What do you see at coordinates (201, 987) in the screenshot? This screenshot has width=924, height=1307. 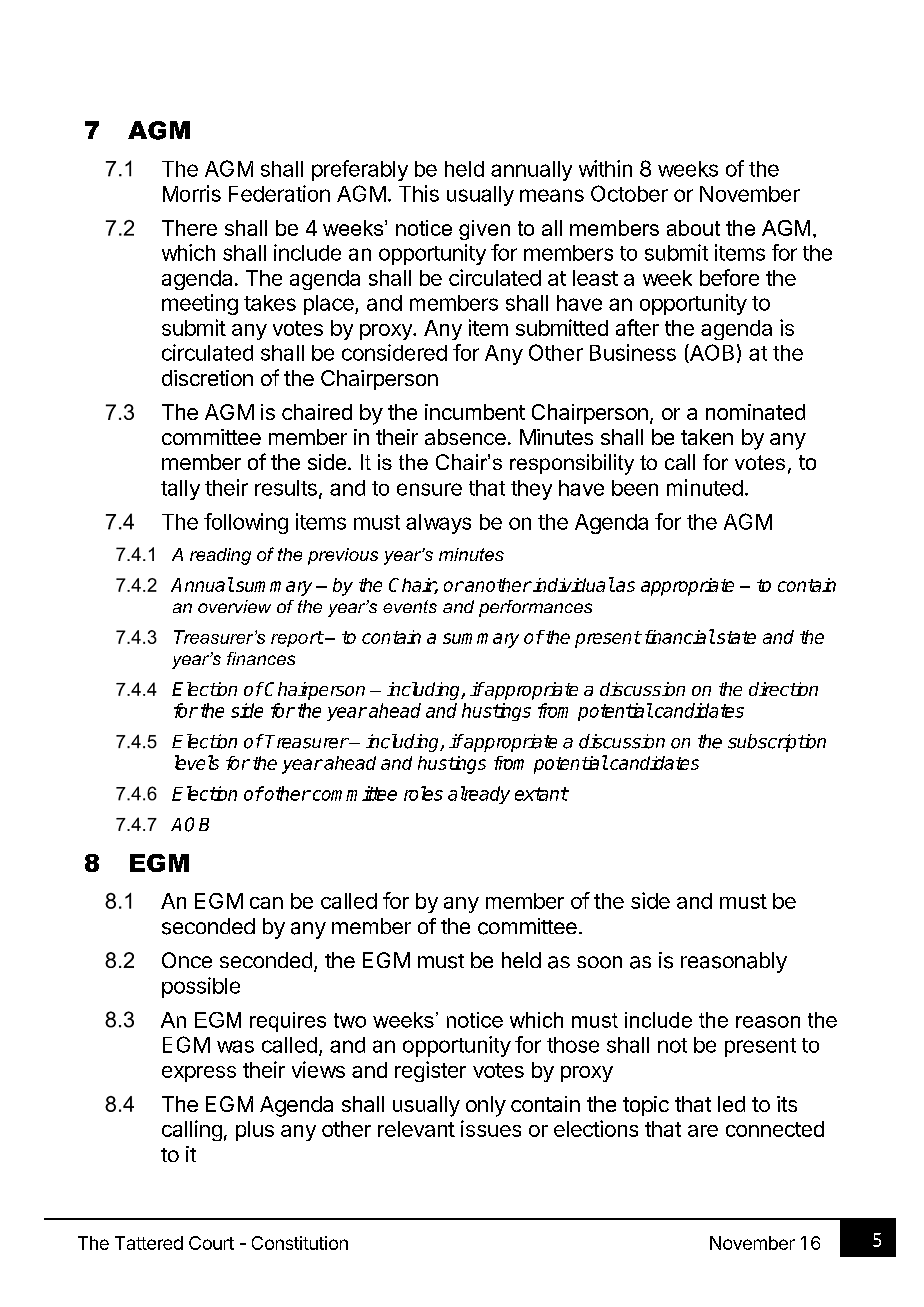 I see `possible` at bounding box center [201, 987].
